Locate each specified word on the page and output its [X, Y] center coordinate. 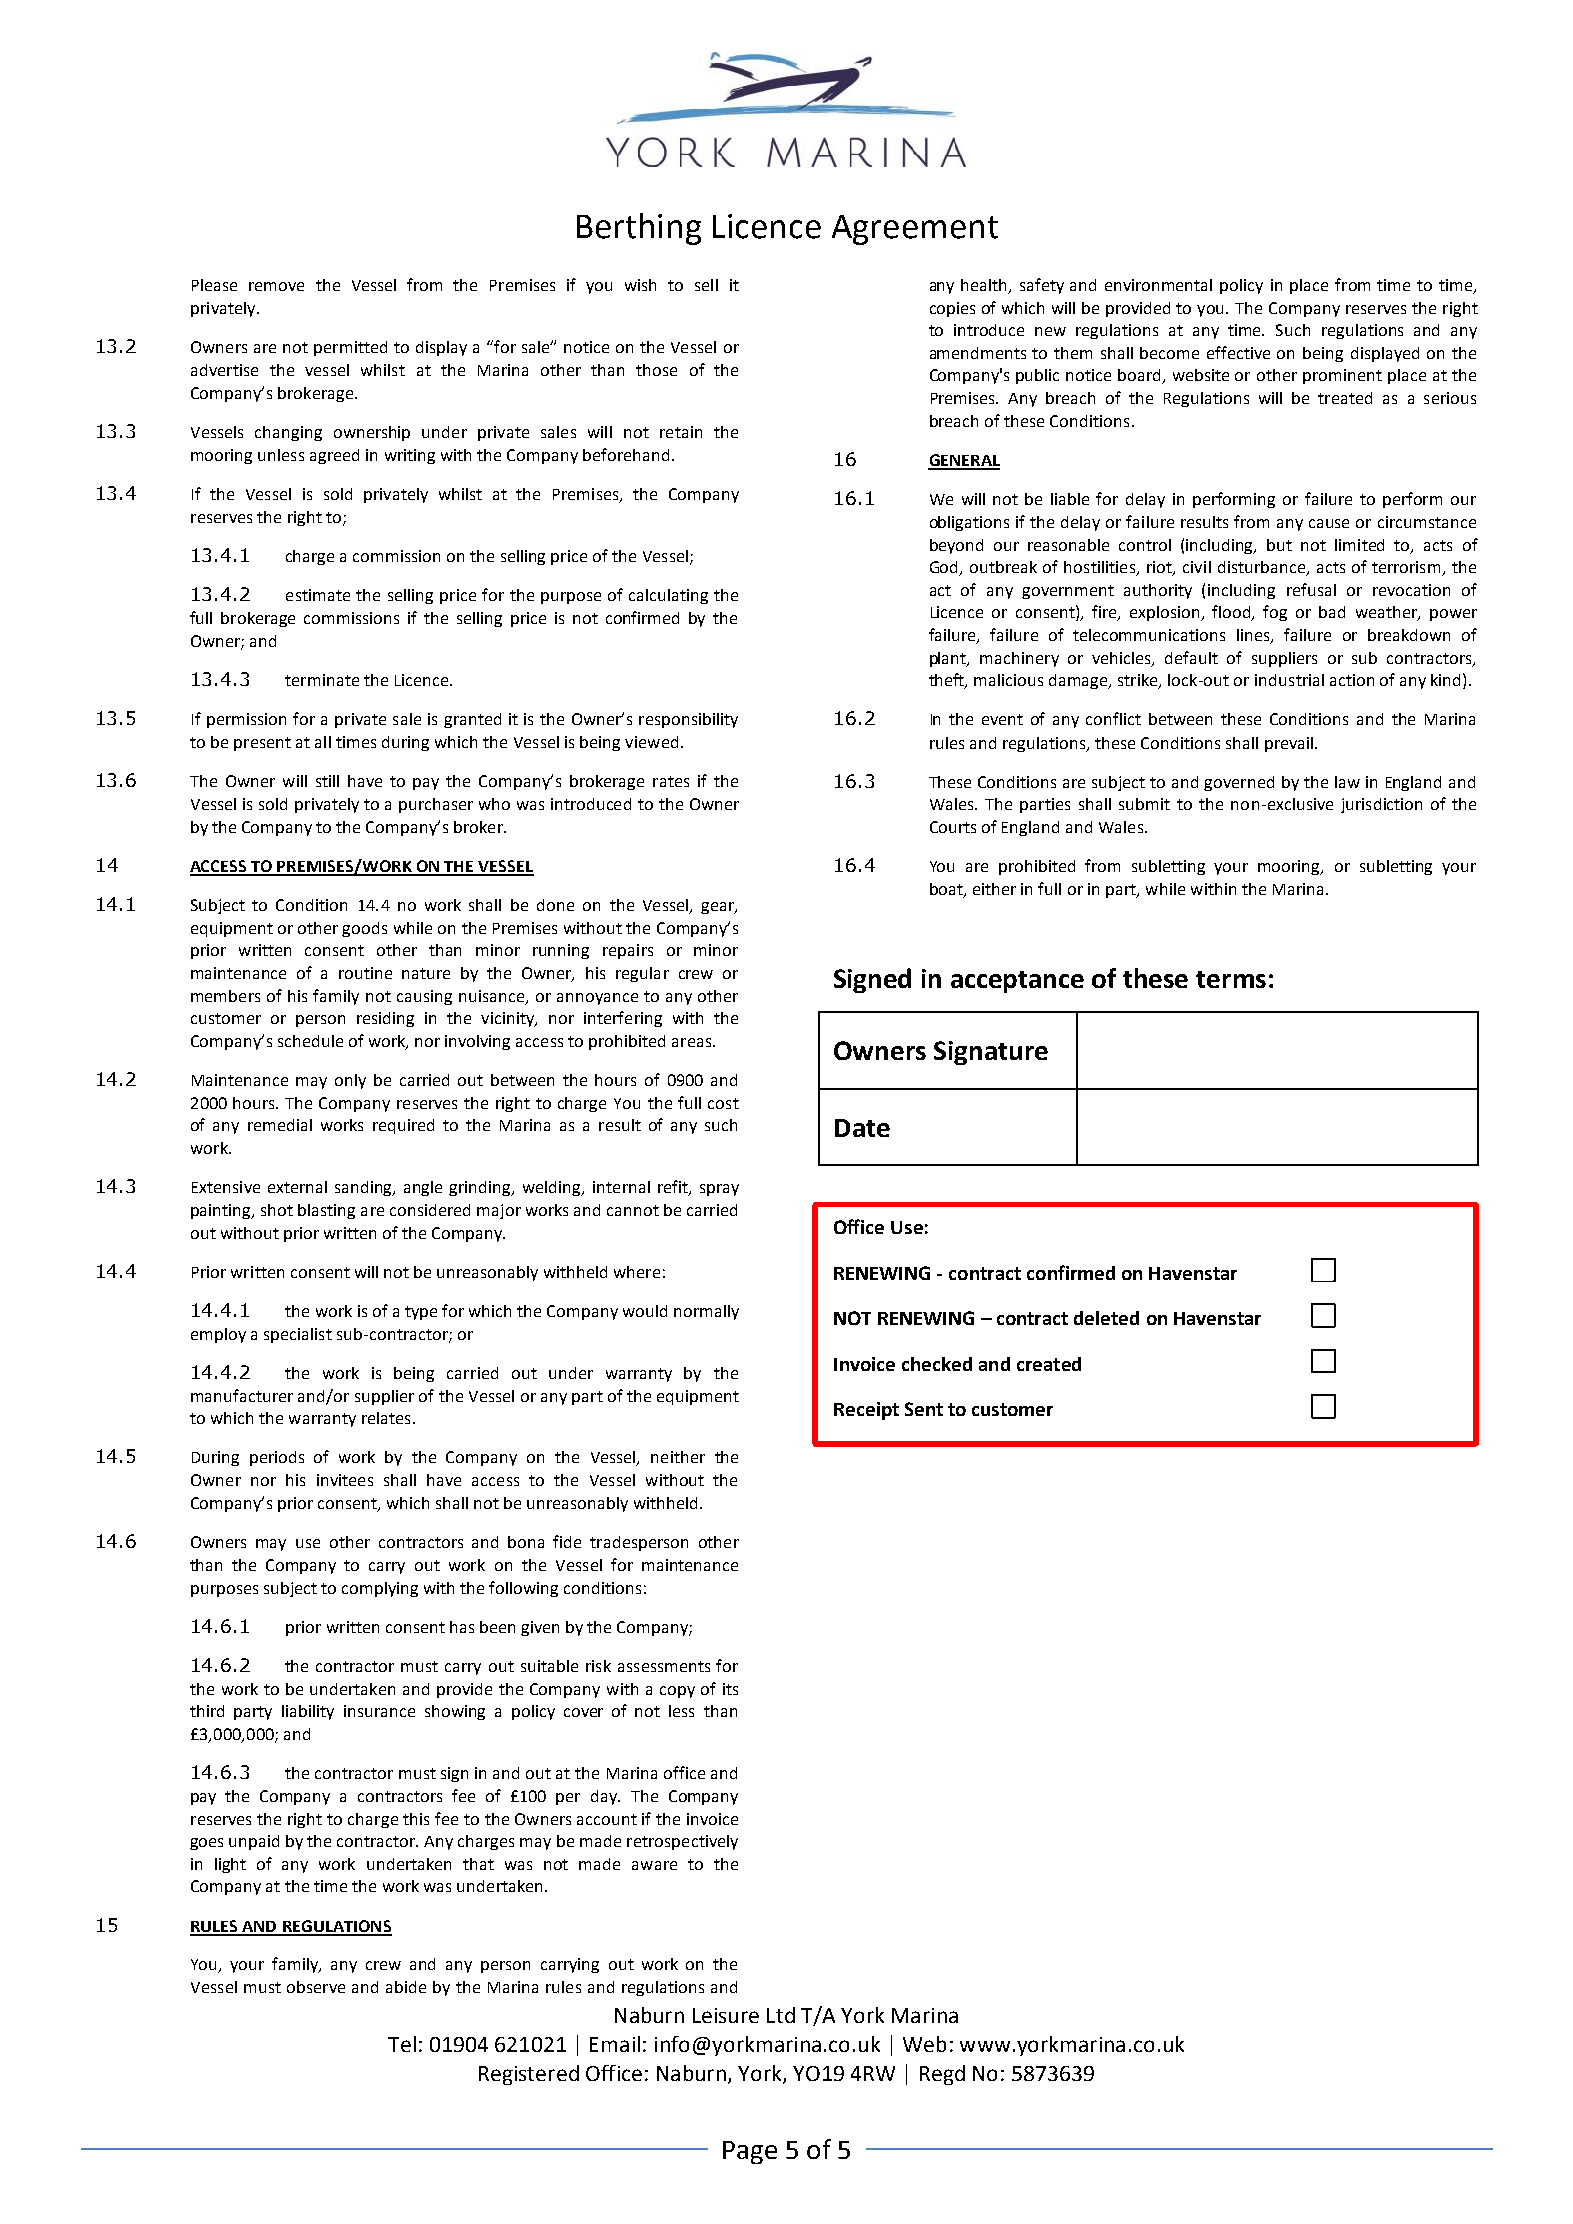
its [730, 1689]
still [327, 781]
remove [276, 286]
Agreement [915, 230]
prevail [1290, 744]
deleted [1106, 1318]
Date [862, 1128]
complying [380, 1589]
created [1049, 1364]
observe [316, 1987]
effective [1238, 352]
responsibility [688, 720]
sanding [365, 1188]
